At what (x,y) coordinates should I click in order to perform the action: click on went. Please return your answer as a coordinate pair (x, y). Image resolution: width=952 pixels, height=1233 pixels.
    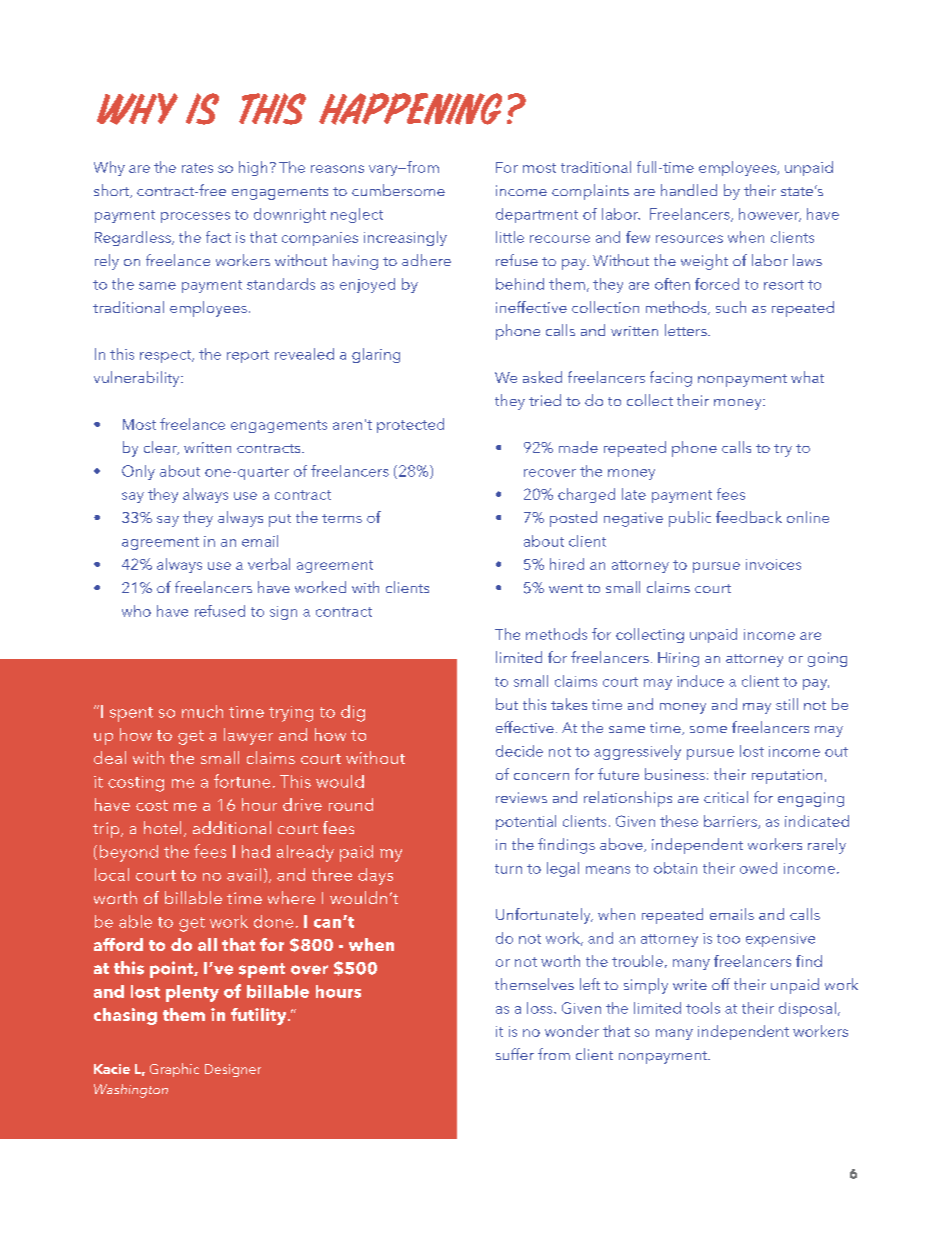
    Looking at the image, I should click on (566, 588).
